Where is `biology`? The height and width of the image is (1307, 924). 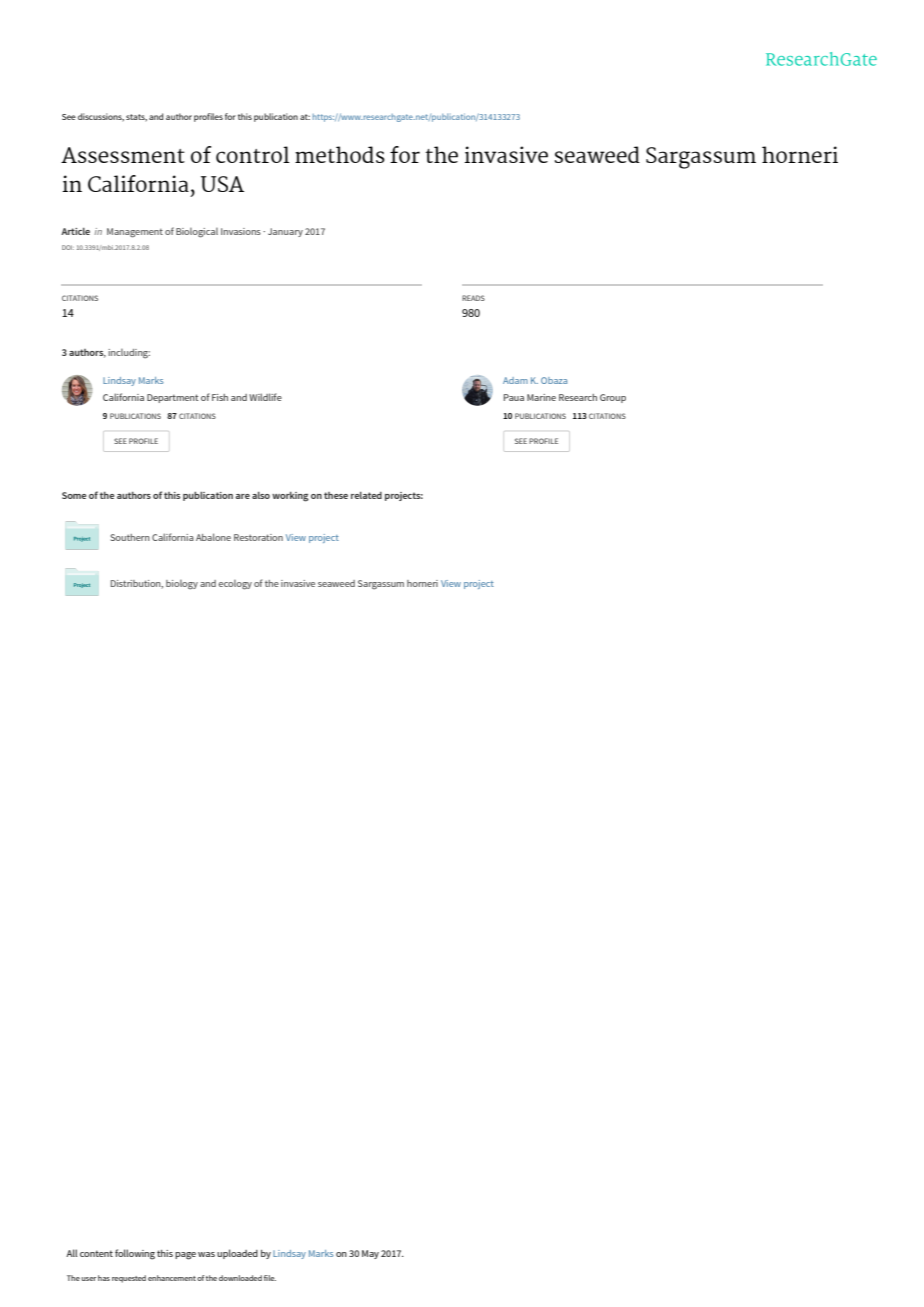 biology is located at coordinates (182, 585).
